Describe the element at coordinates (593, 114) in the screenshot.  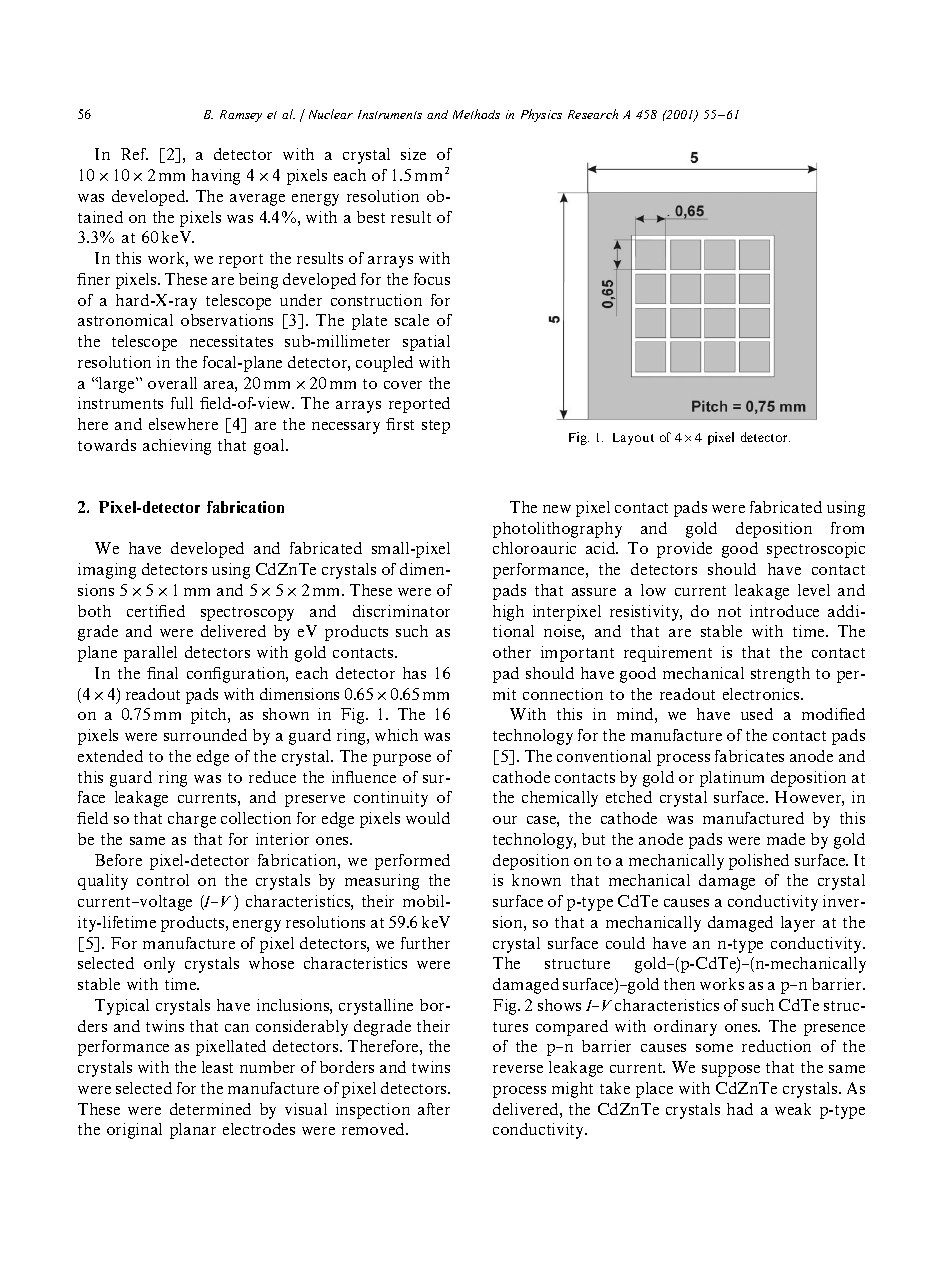
I see `Research` at that location.
